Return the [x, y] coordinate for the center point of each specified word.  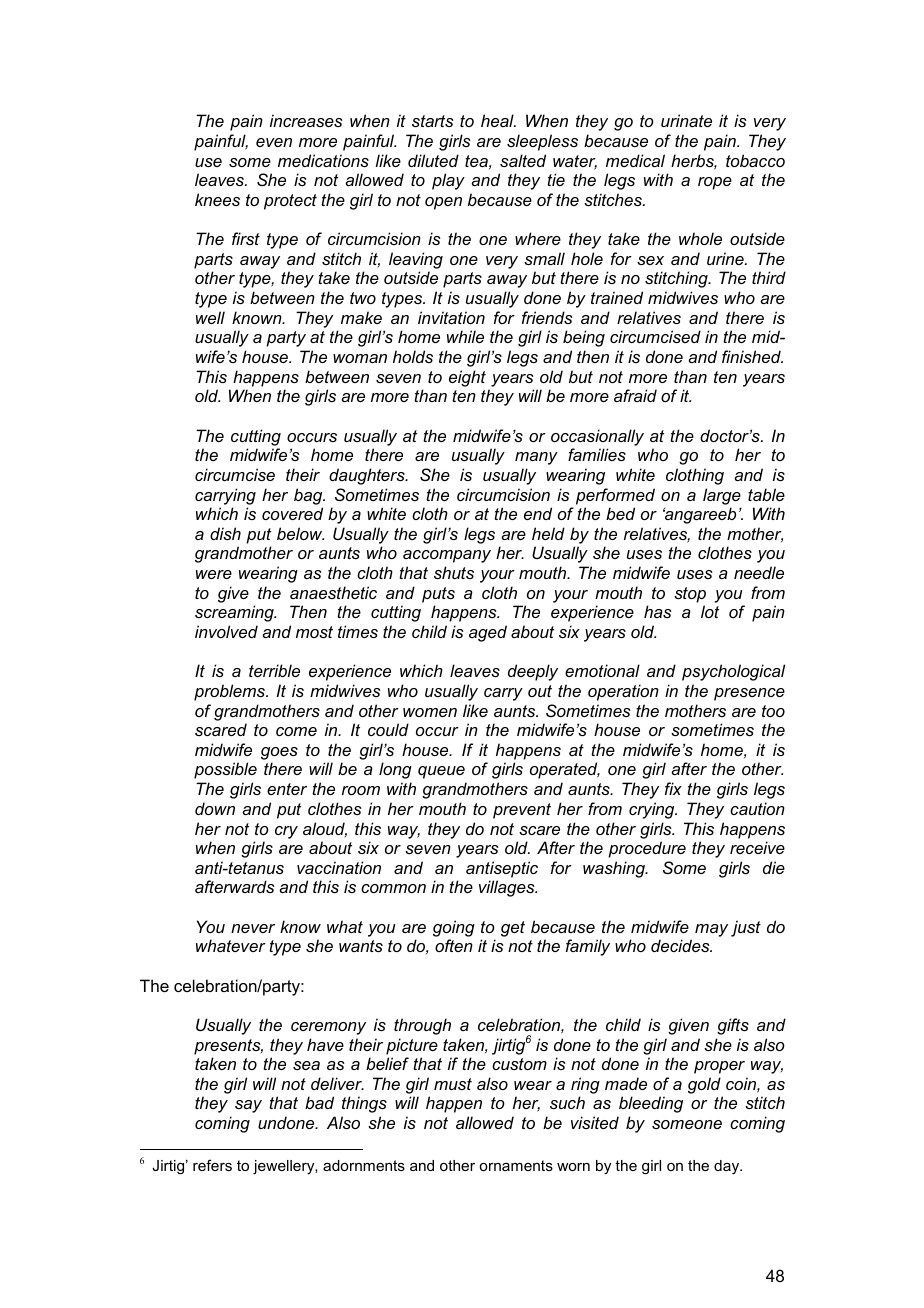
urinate [686, 120]
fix [673, 788]
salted [523, 160]
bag [309, 496]
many [536, 458]
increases [306, 120]
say [248, 1106]
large [722, 496]
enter [287, 789]
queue [441, 772]
